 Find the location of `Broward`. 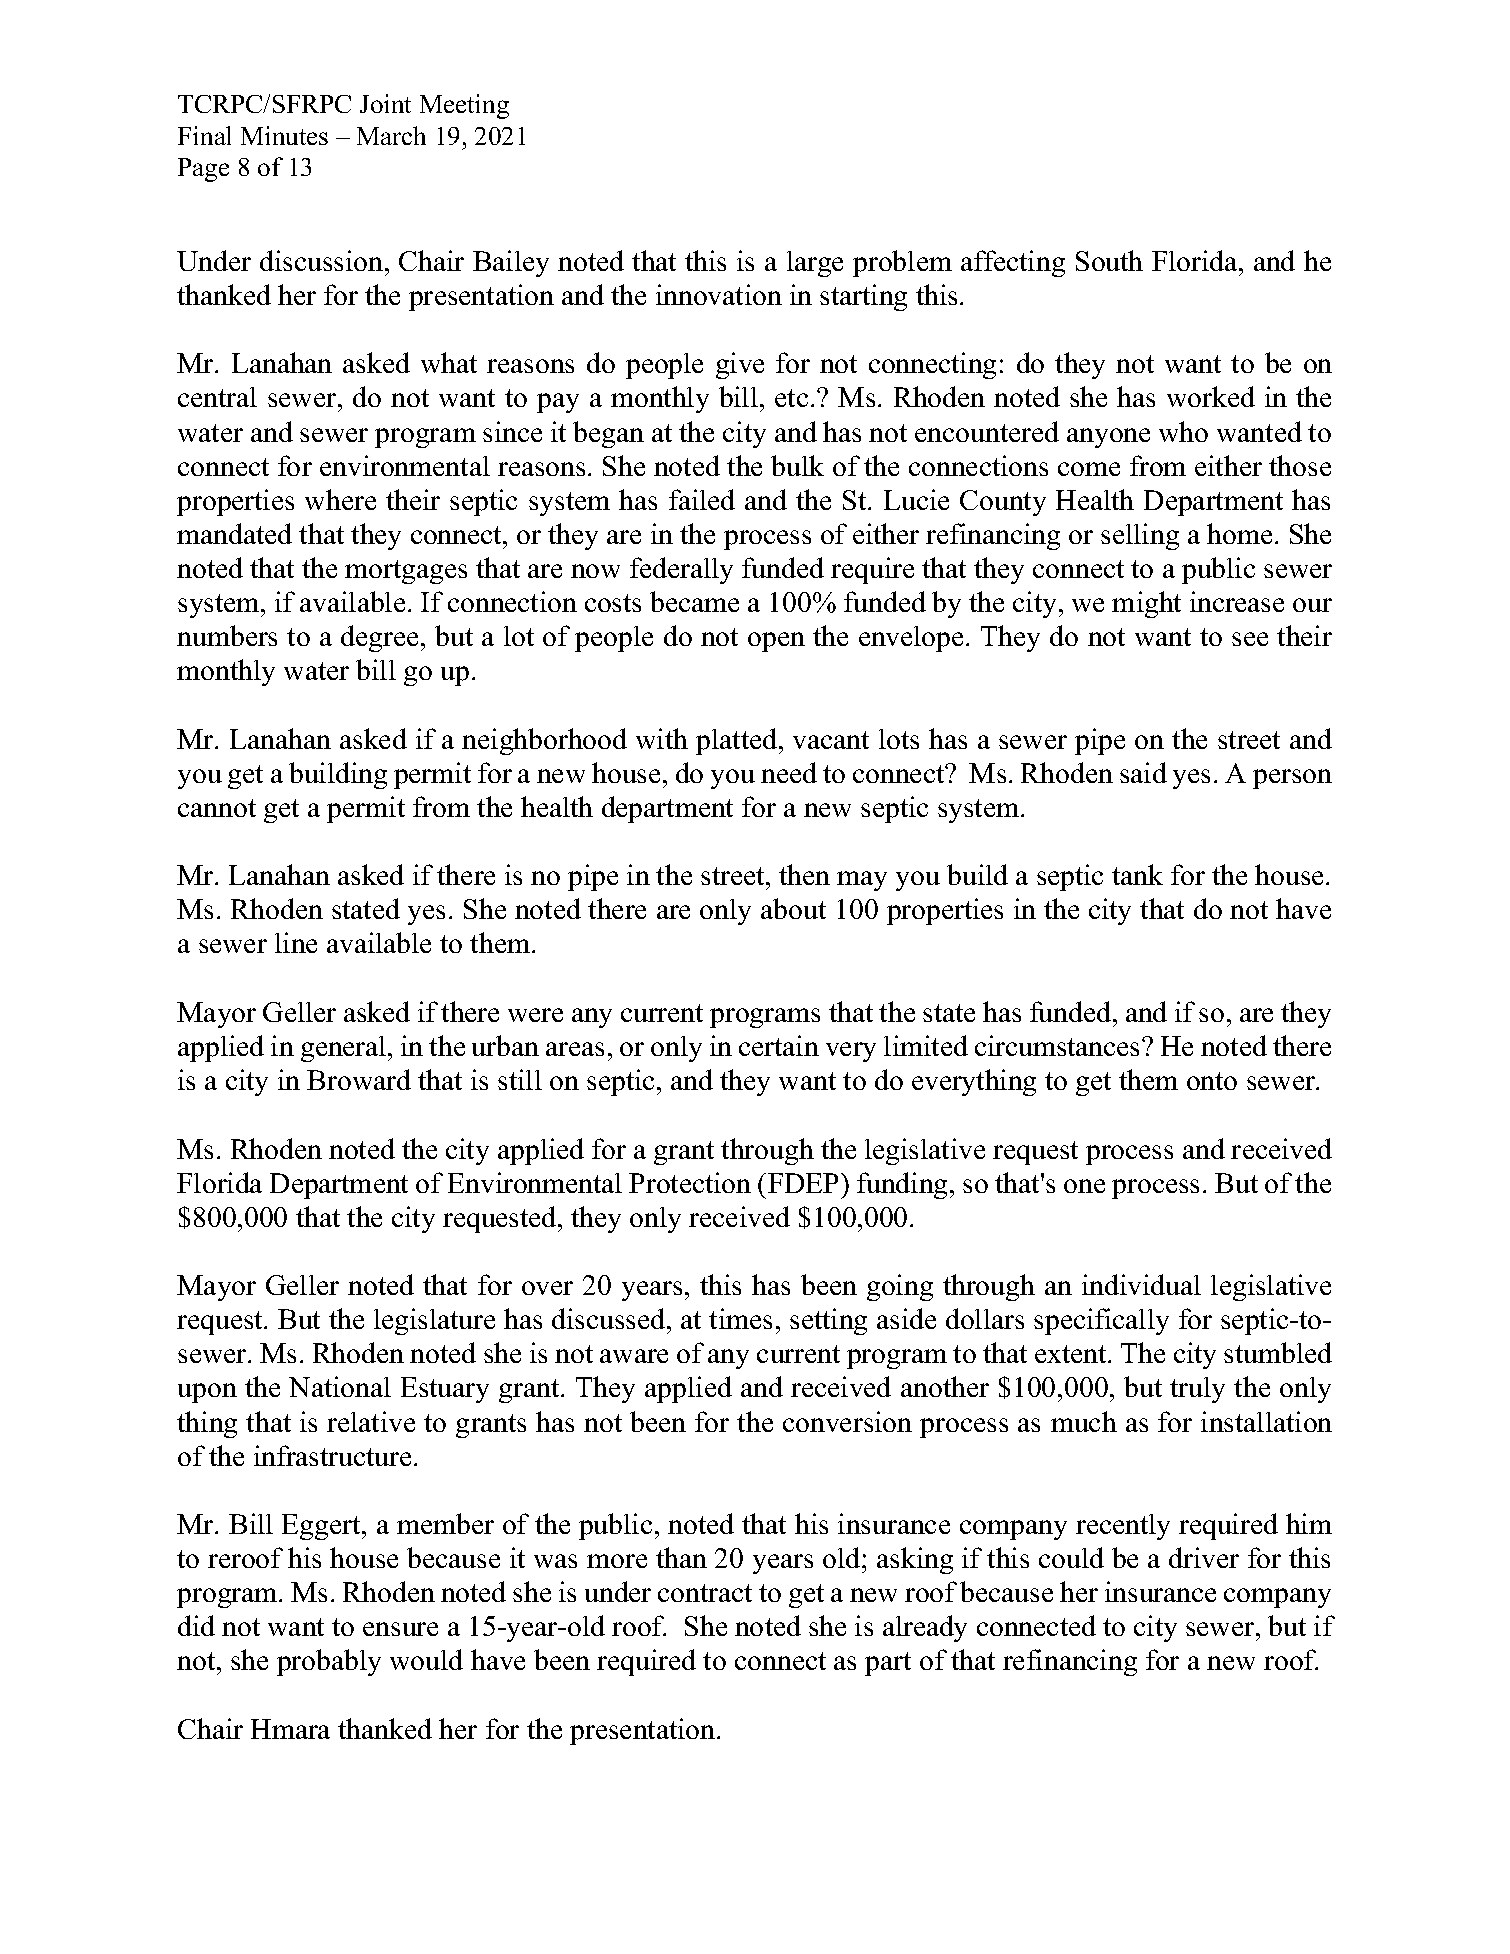

Broward is located at coordinates (359, 1079).
